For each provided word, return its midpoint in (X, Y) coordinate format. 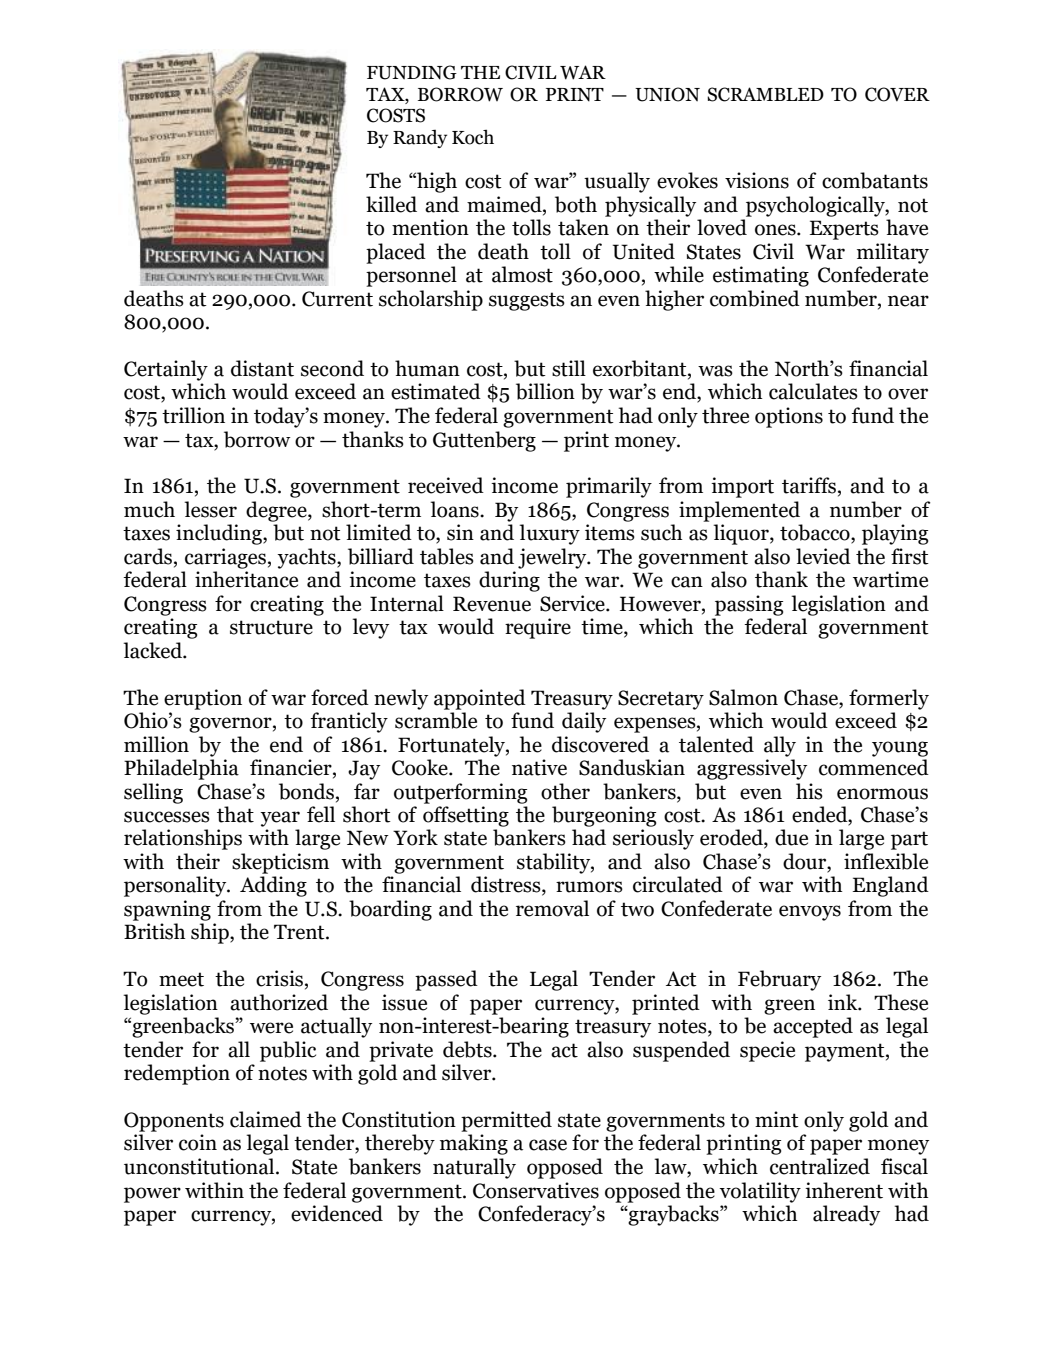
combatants (875, 180)
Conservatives (536, 1190)
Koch (473, 137)
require (538, 628)
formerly (889, 699)
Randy (420, 139)
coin (198, 1142)
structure (271, 627)
